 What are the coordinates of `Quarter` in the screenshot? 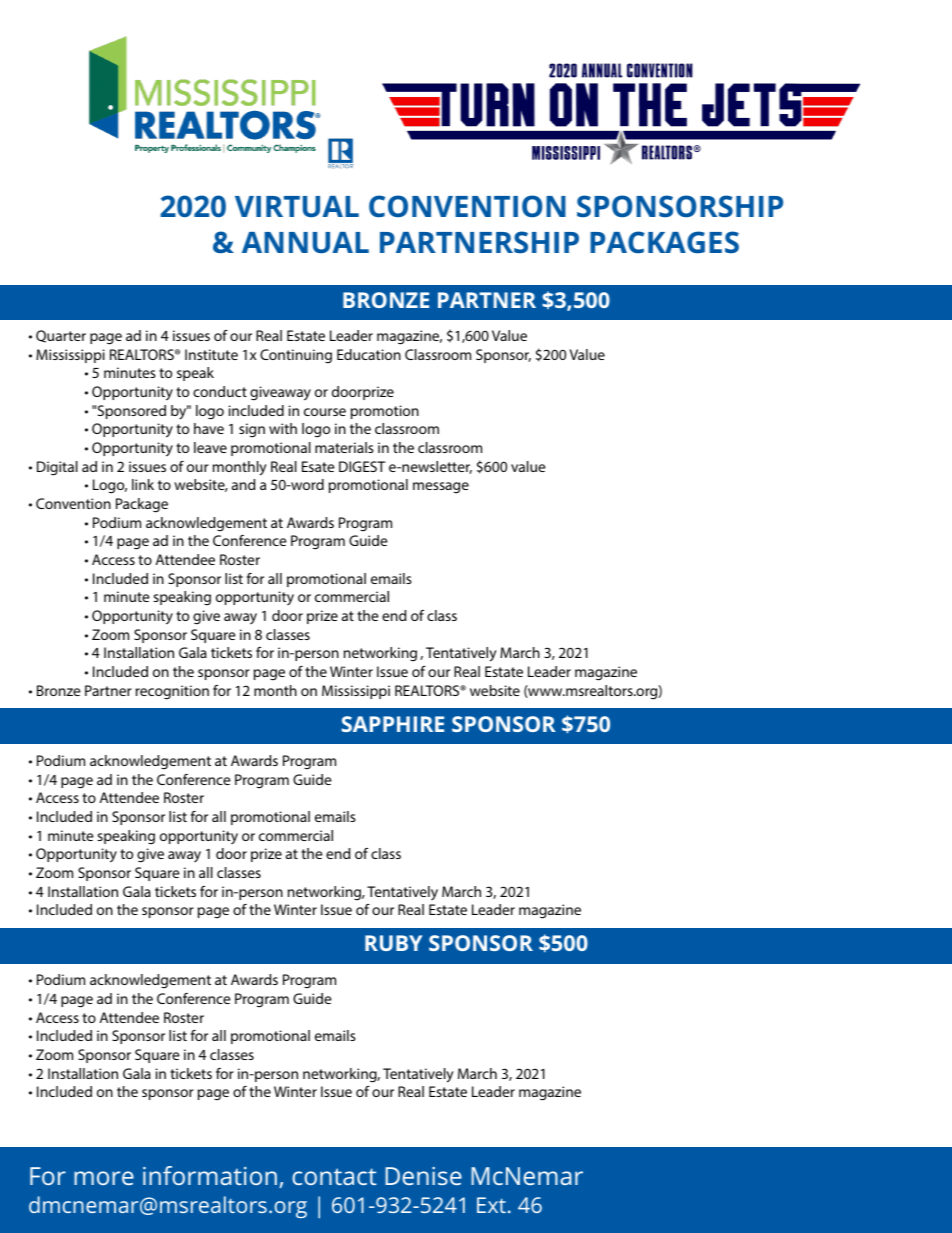 It's located at (61, 336).
